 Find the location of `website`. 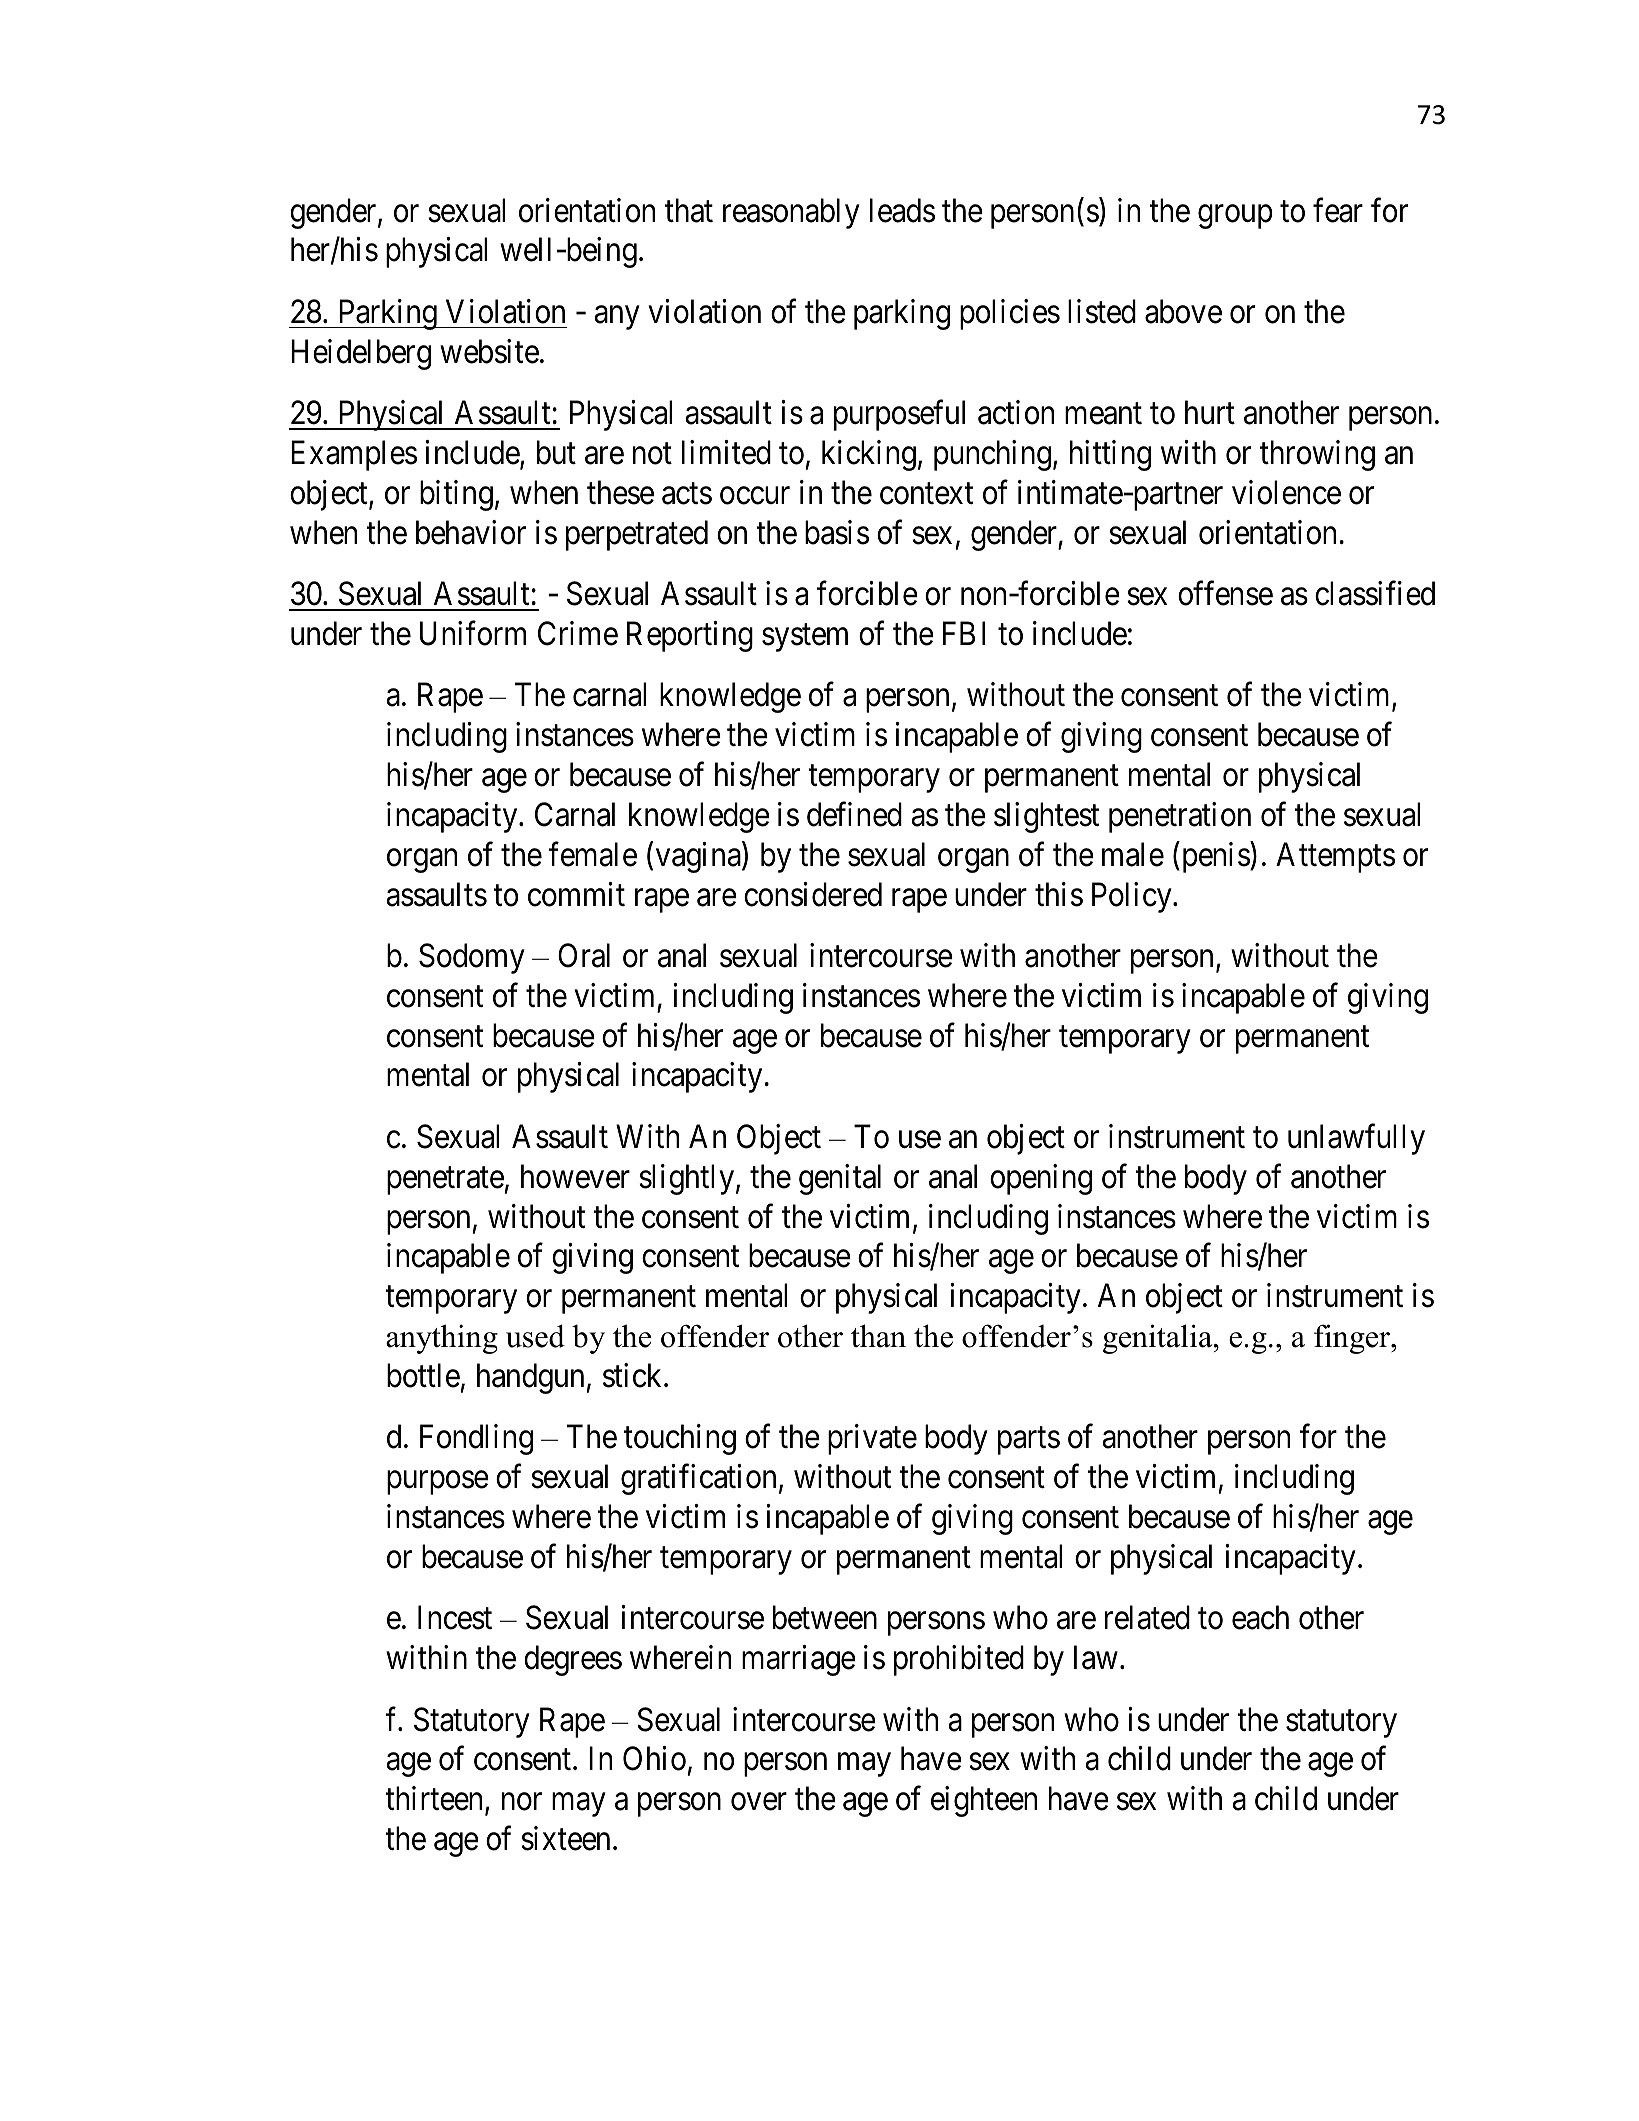

website is located at coordinates (489, 351).
